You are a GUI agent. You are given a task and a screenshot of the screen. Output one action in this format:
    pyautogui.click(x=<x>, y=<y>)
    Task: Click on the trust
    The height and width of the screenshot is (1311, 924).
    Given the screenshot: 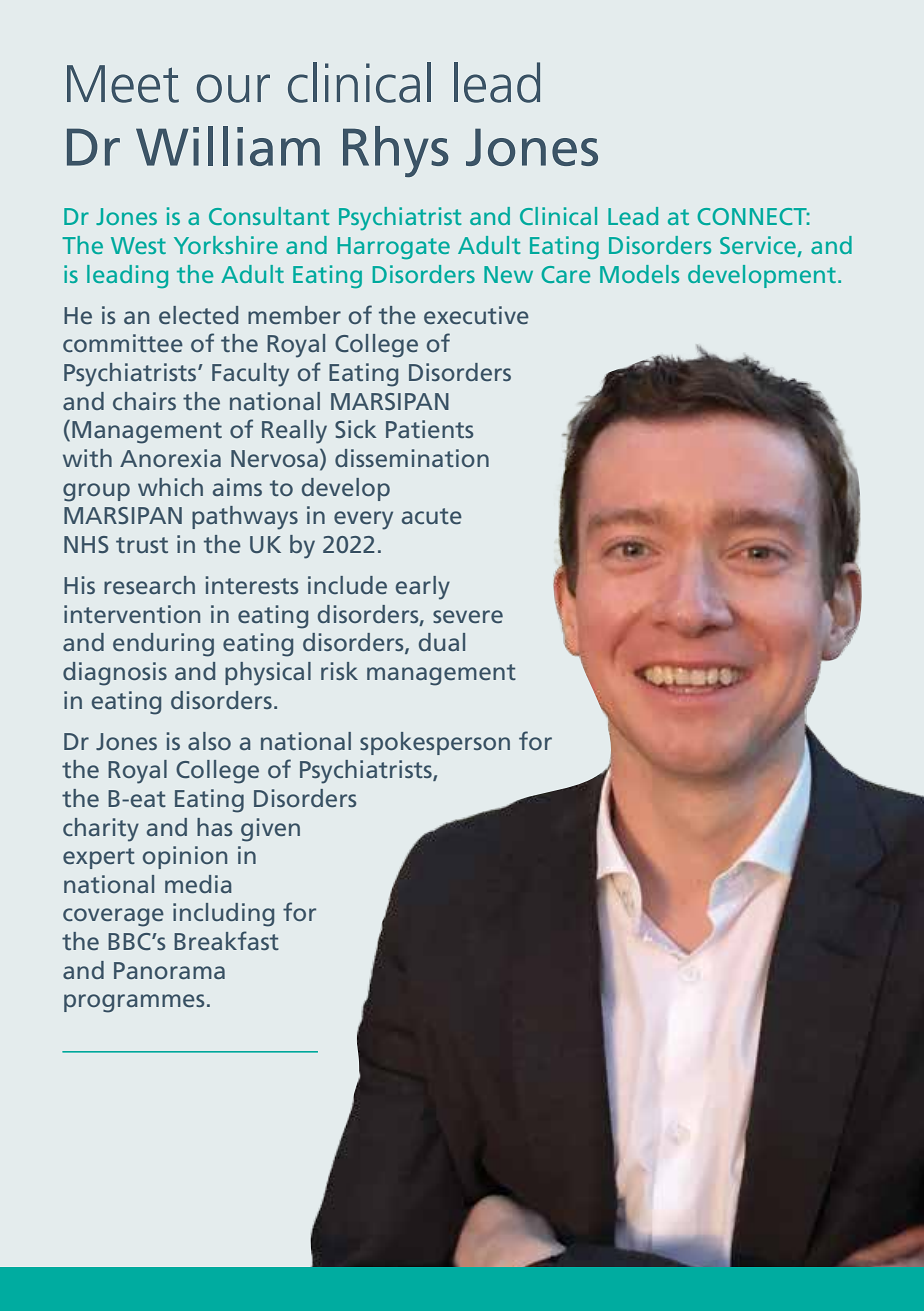 What is the action you would take?
    pyautogui.click(x=142, y=545)
